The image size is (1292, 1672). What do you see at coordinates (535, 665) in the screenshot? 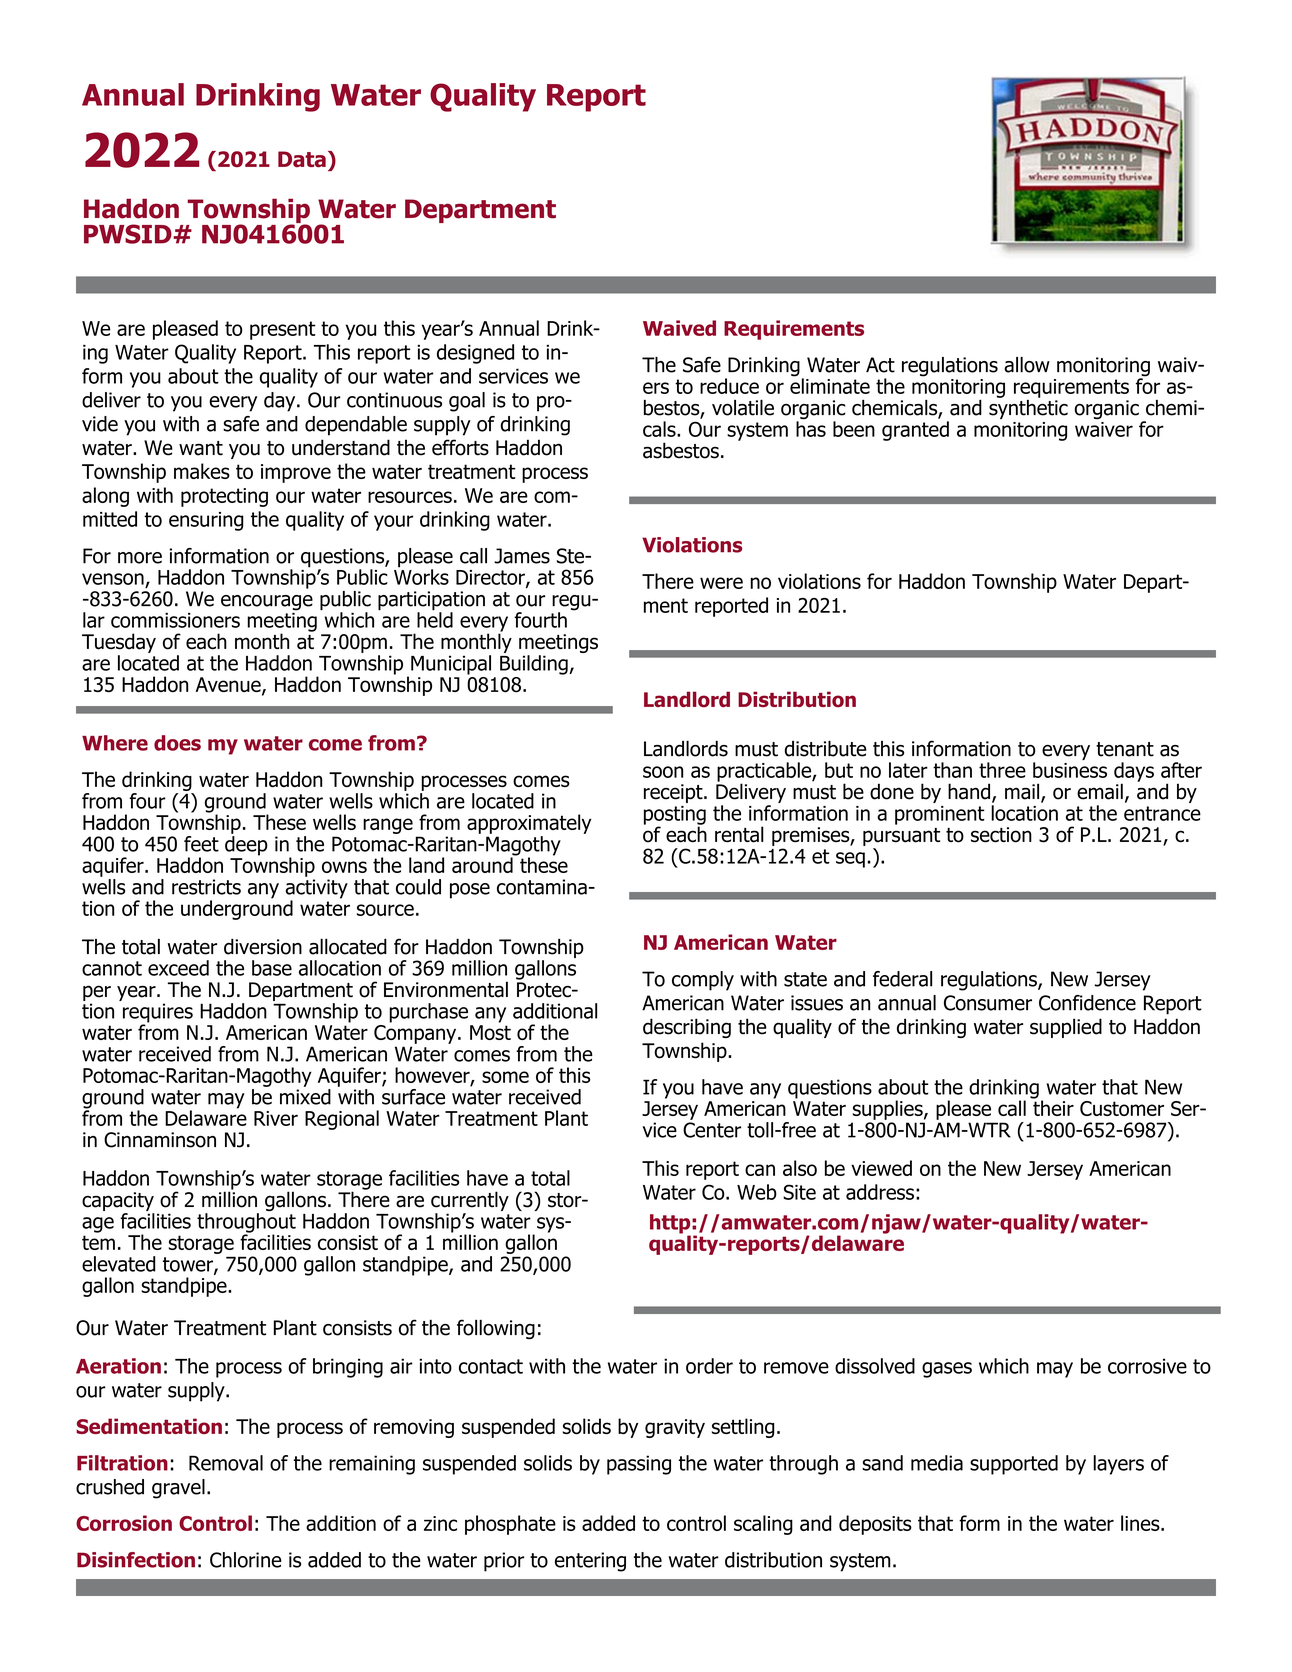
I see `Building` at bounding box center [535, 665].
